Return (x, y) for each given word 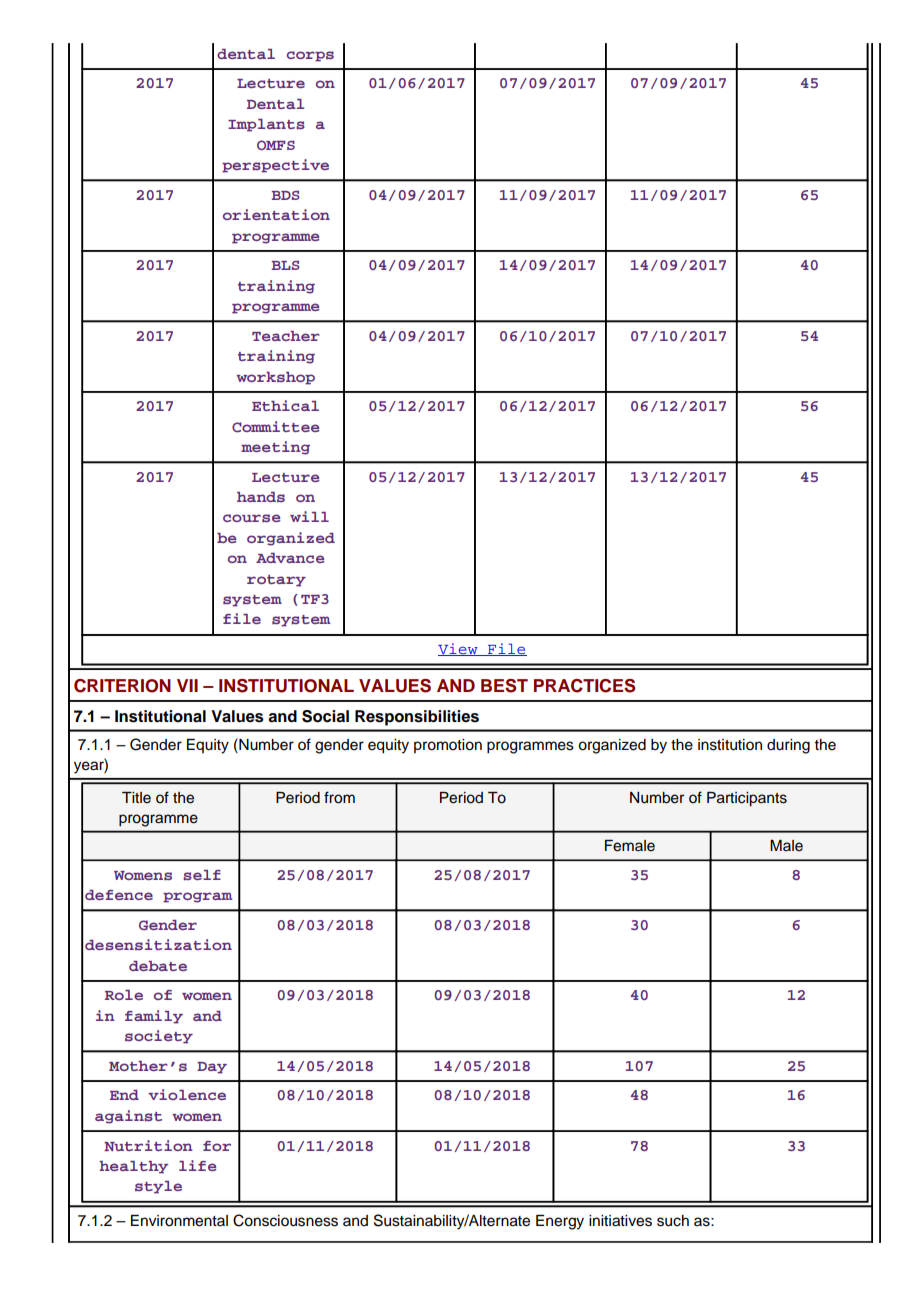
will (309, 516)
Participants (747, 799)
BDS (286, 195)
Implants (266, 125)
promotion (448, 746)
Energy (560, 1222)
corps (310, 56)
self (202, 875)
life (197, 1165)
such (673, 1221)
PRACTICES (584, 686)
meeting (275, 448)
